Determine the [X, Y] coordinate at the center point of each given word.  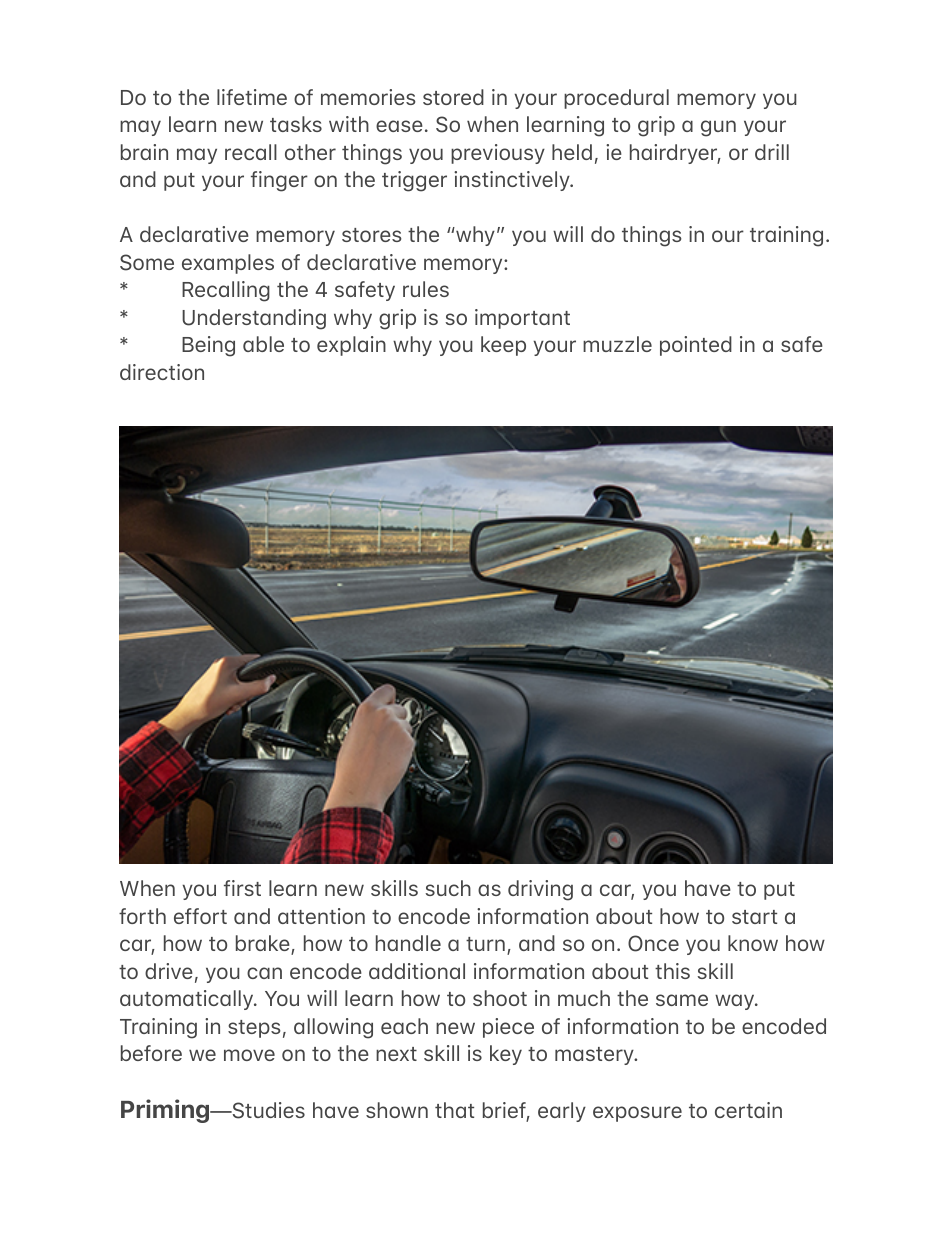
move [249, 1055]
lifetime [252, 97]
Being [208, 346]
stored [453, 97]
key [506, 1055]
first [242, 888]
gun [718, 128]
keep [503, 346]
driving [540, 890]
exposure [637, 1114]
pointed [696, 346]
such [448, 888]
